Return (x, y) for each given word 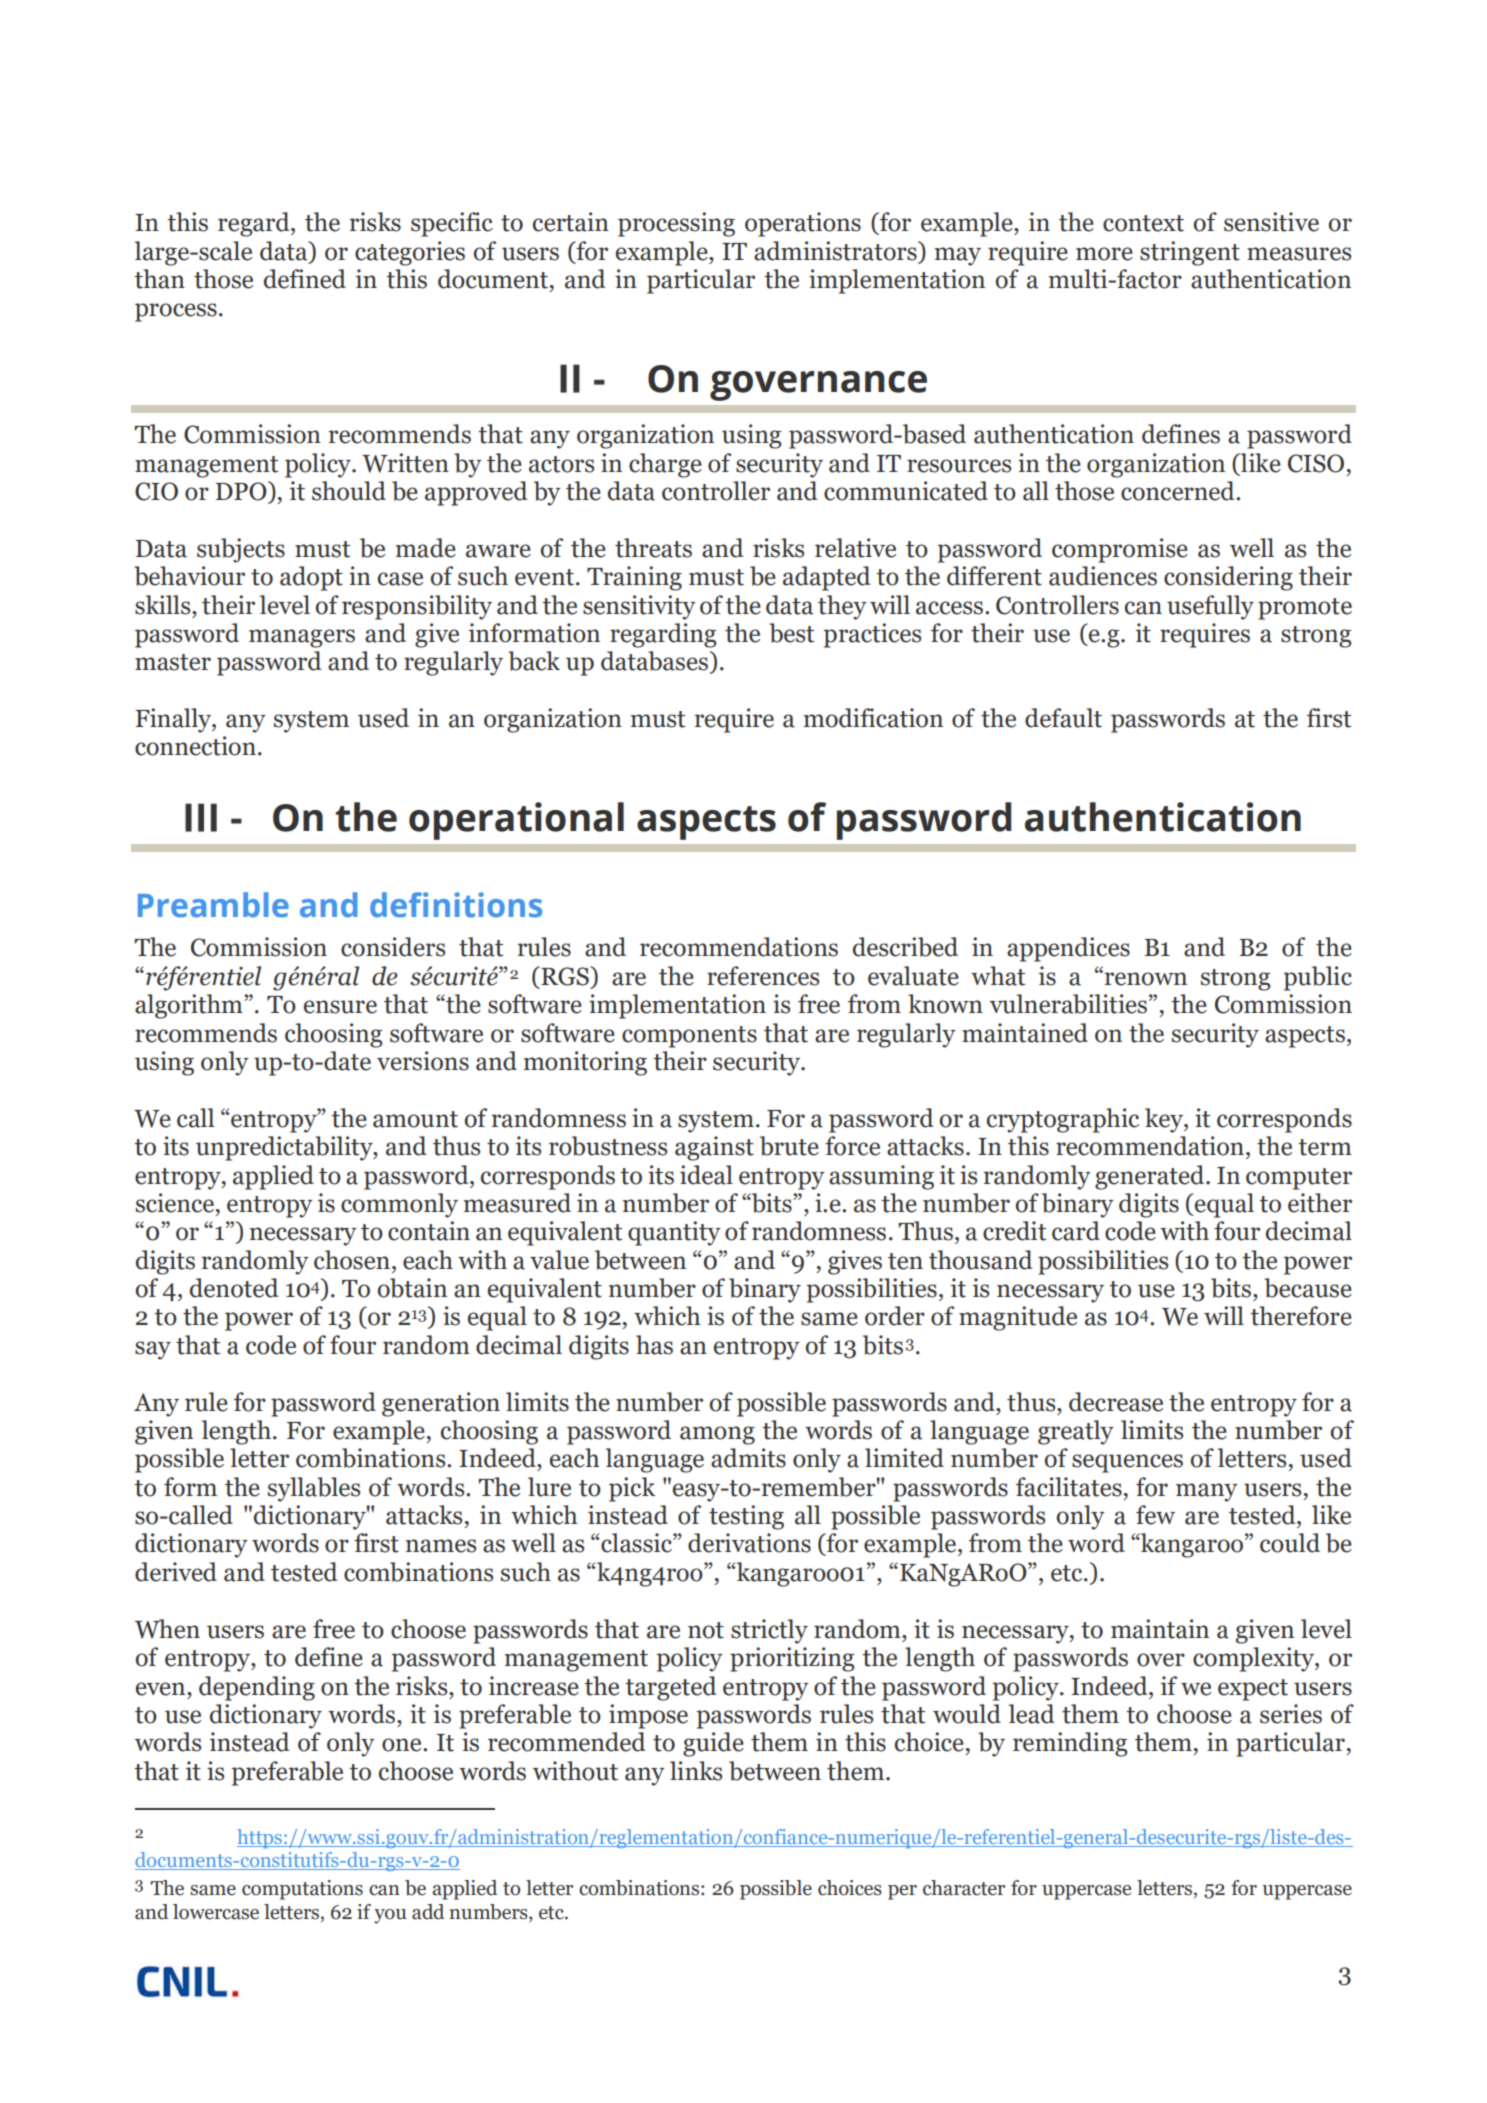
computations (302, 1890)
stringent (1190, 253)
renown (1145, 979)
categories (410, 253)
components (689, 1037)
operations (803, 224)
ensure (340, 1007)
